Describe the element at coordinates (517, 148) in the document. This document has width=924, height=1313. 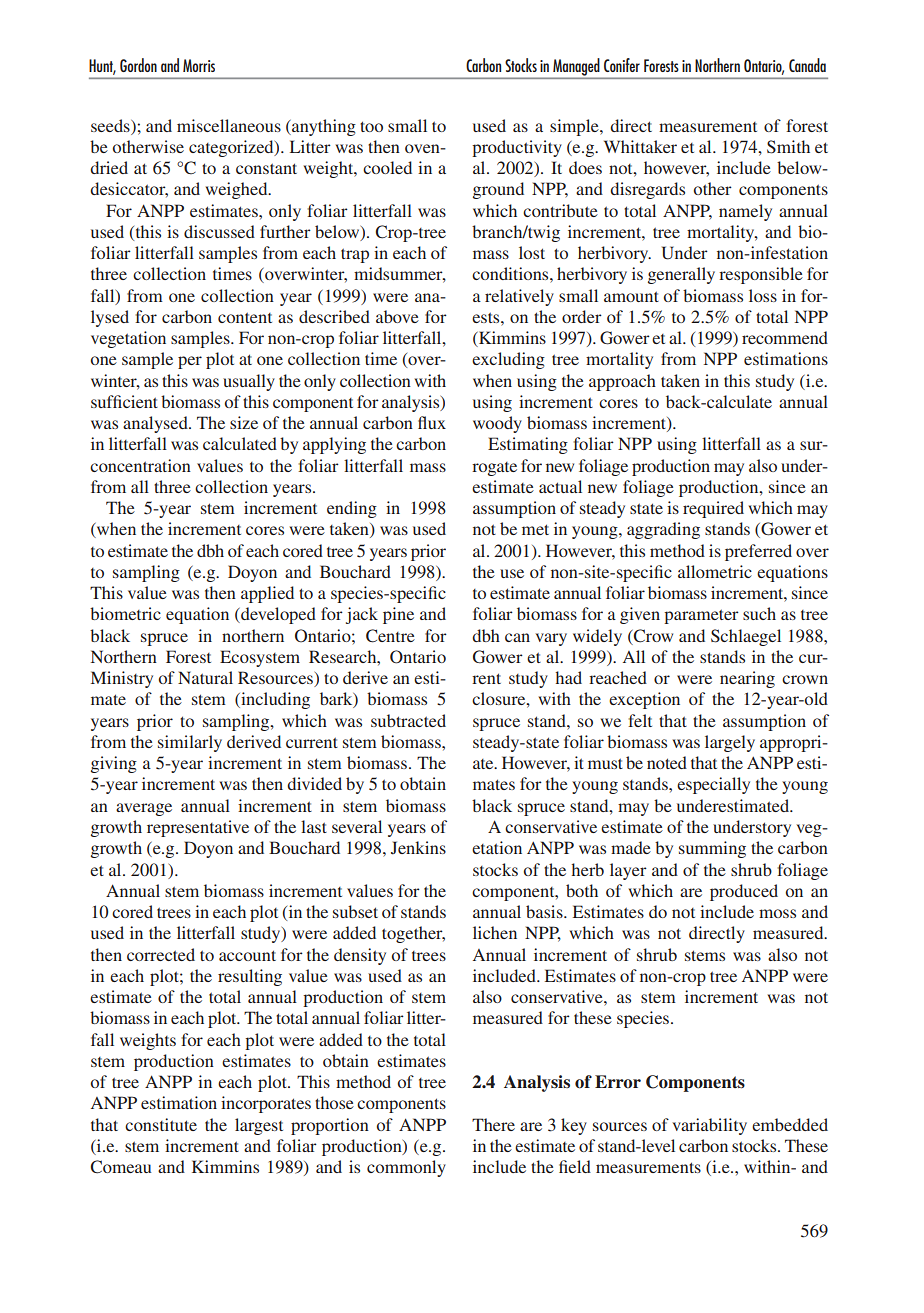
I see `productivity` at that location.
